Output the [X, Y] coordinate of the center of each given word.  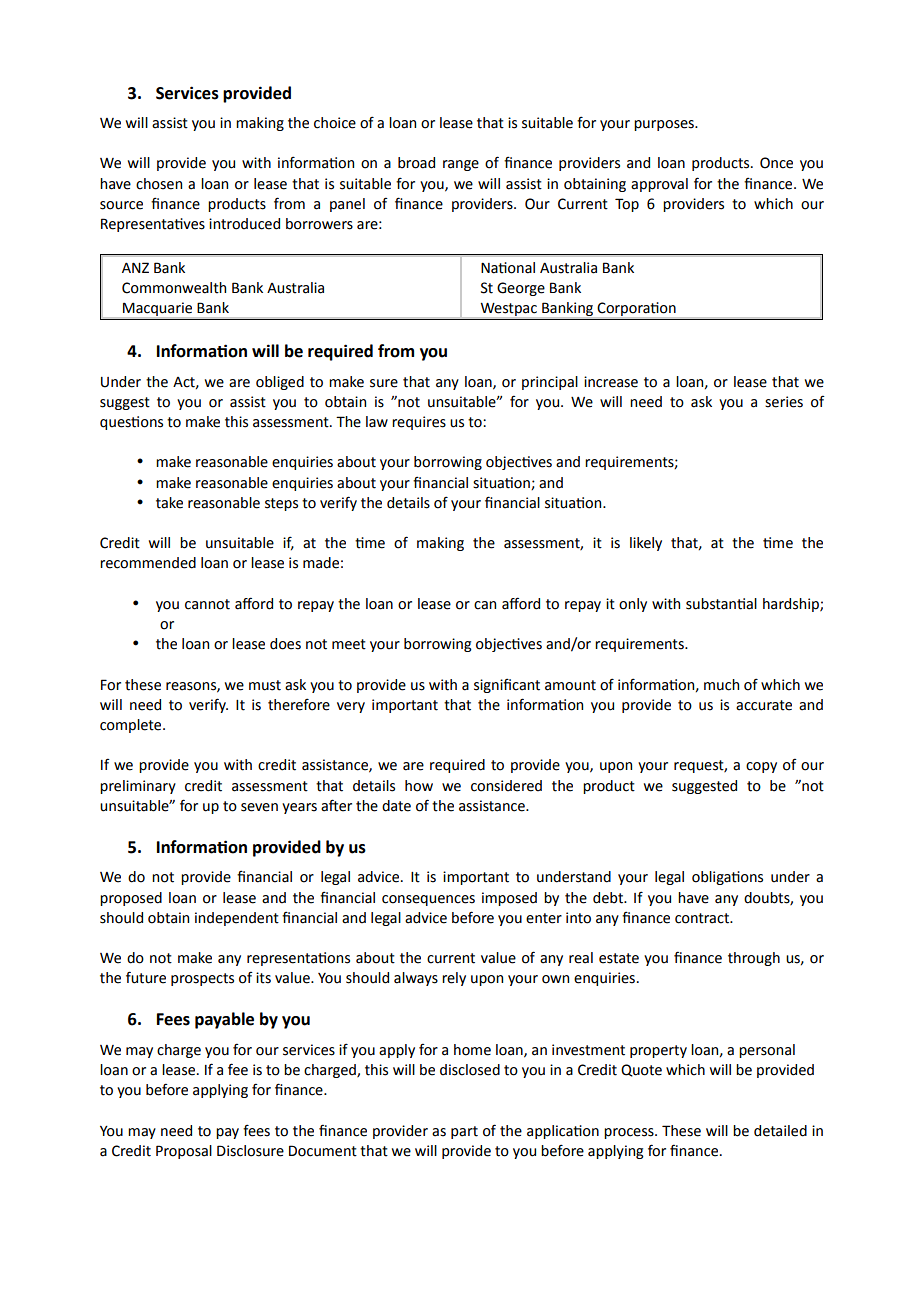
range [461, 165]
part [464, 1132]
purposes [665, 125]
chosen [159, 184]
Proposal [184, 1152]
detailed [780, 1131]
